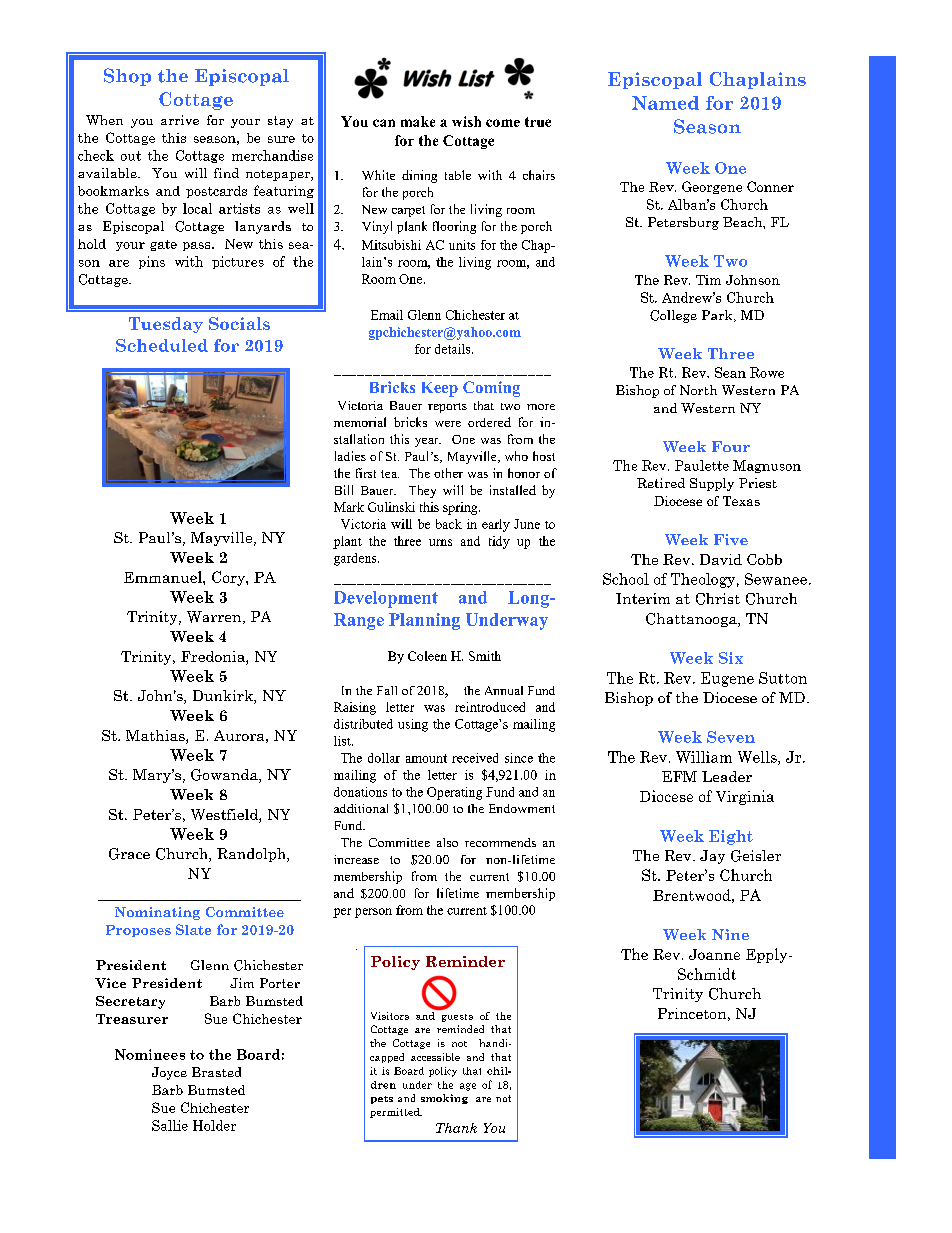 The height and width of the page is (1233, 952). I want to click on arrive, so click(180, 120).
